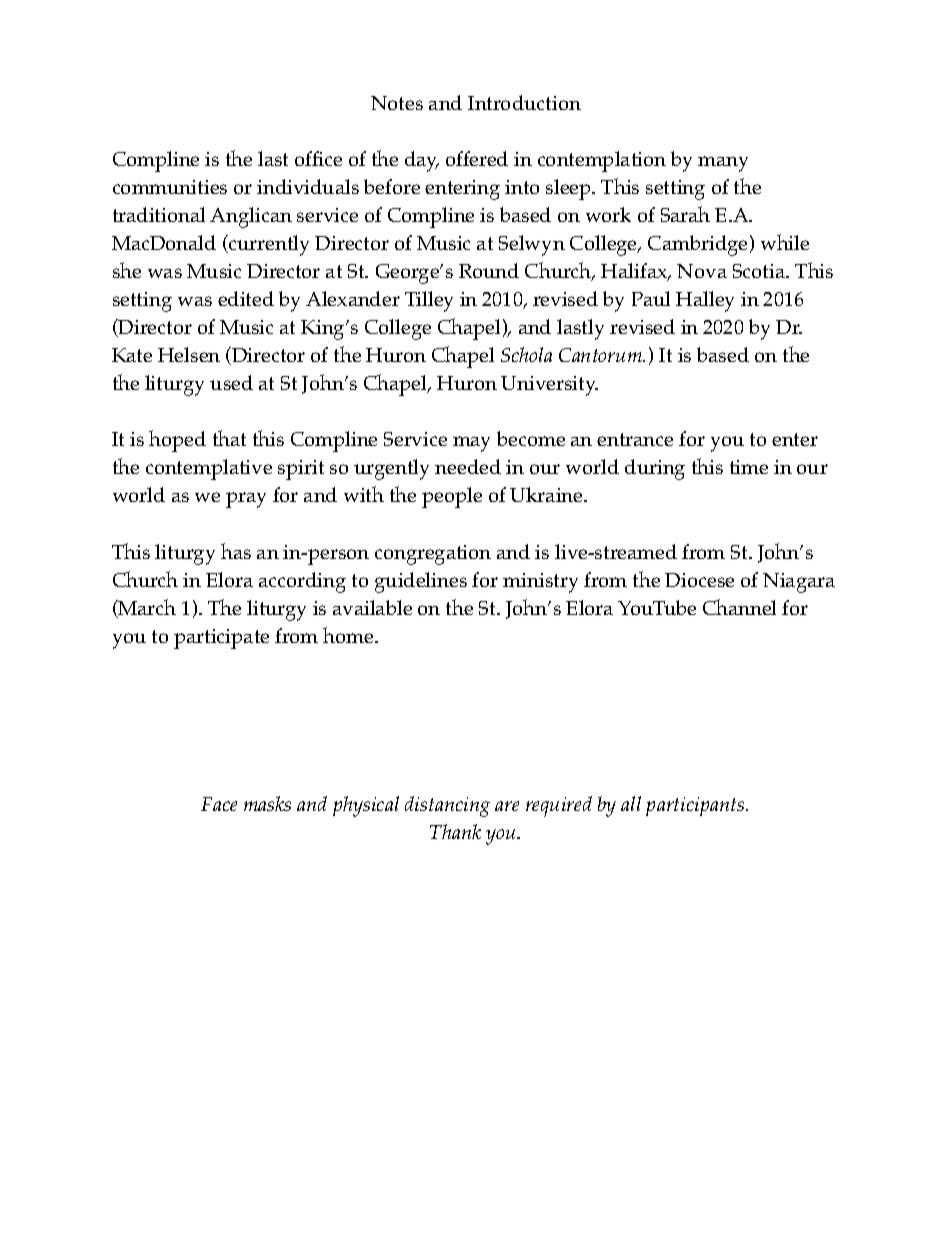 This image has height=1233, width=952. What do you see at coordinates (209, 469) in the image?
I see `contemplative` at bounding box center [209, 469].
